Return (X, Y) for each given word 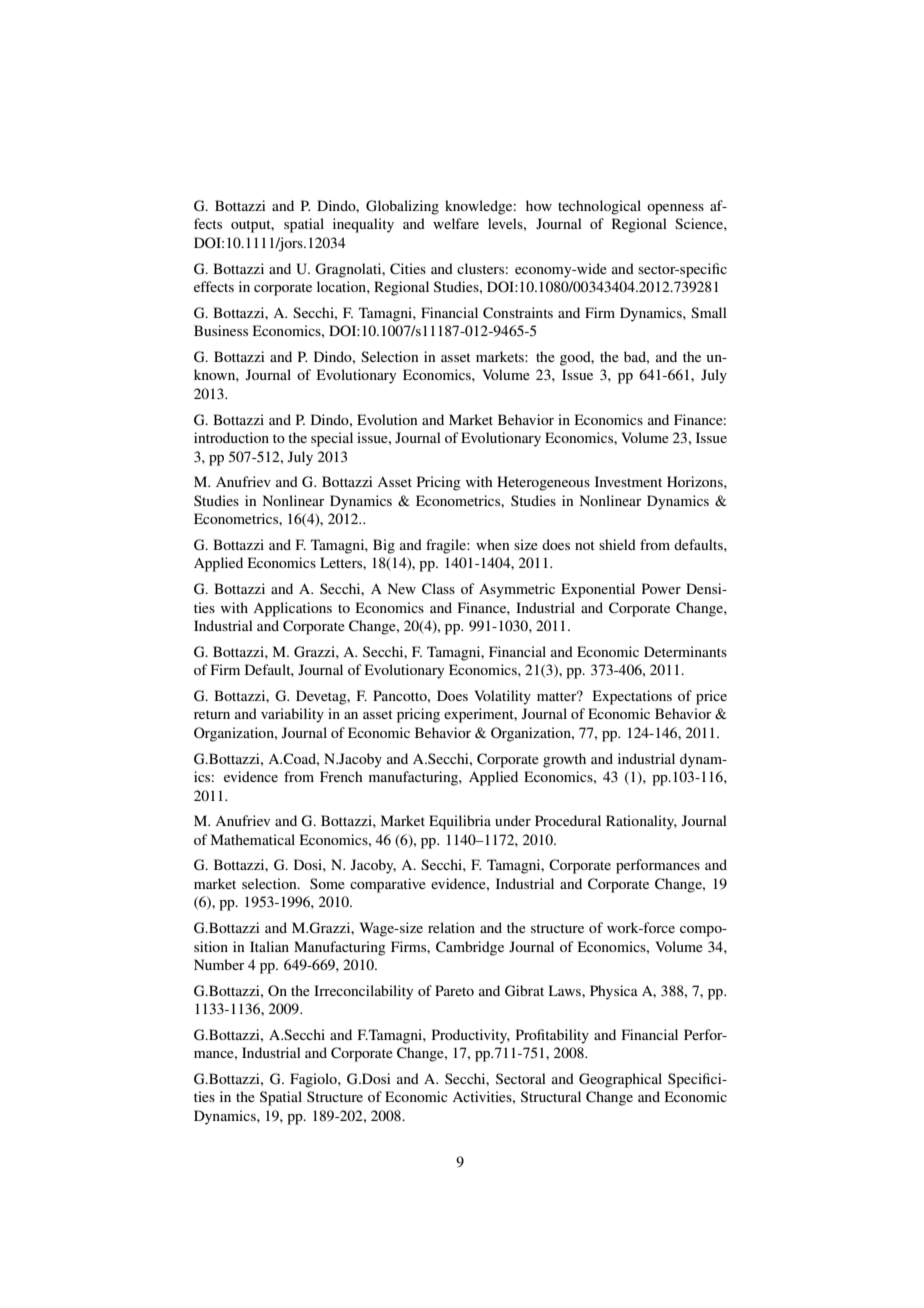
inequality (363, 225)
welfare (456, 223)
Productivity (471, 1036)
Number (219, 964)
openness (675, 209)
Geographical (620, 1080)
